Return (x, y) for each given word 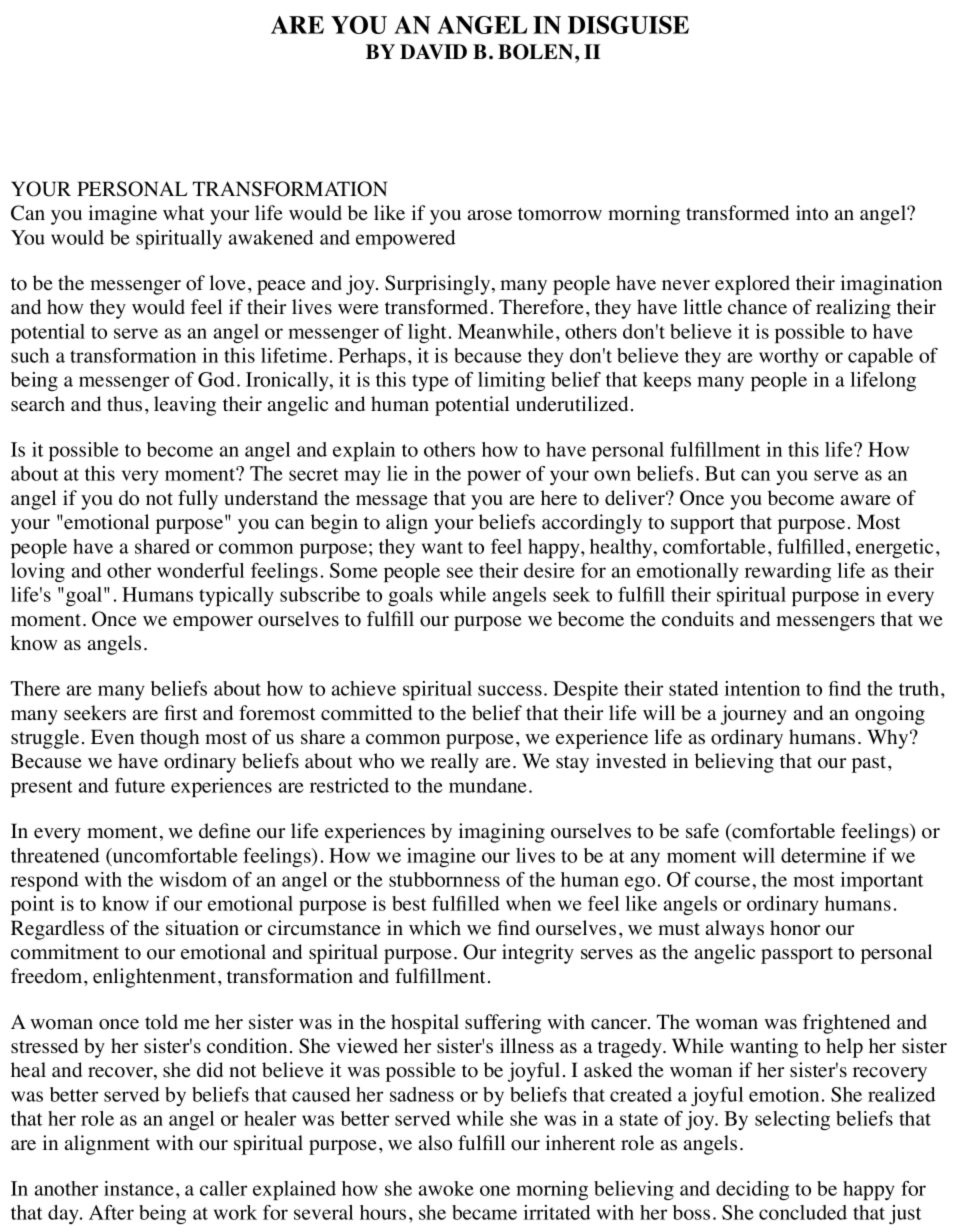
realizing (853, 309)
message (391, 502)
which (435, 927)
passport (797, 955)
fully (198, 500)
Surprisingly (439, 285)
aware (865, 500)
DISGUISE (628, 25)
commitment (65, 952)
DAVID (433, 52)
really (455, 763)
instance (139, 1188)
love (227, 283)
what (184, 212)
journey (754, 715)
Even (112, 737)
